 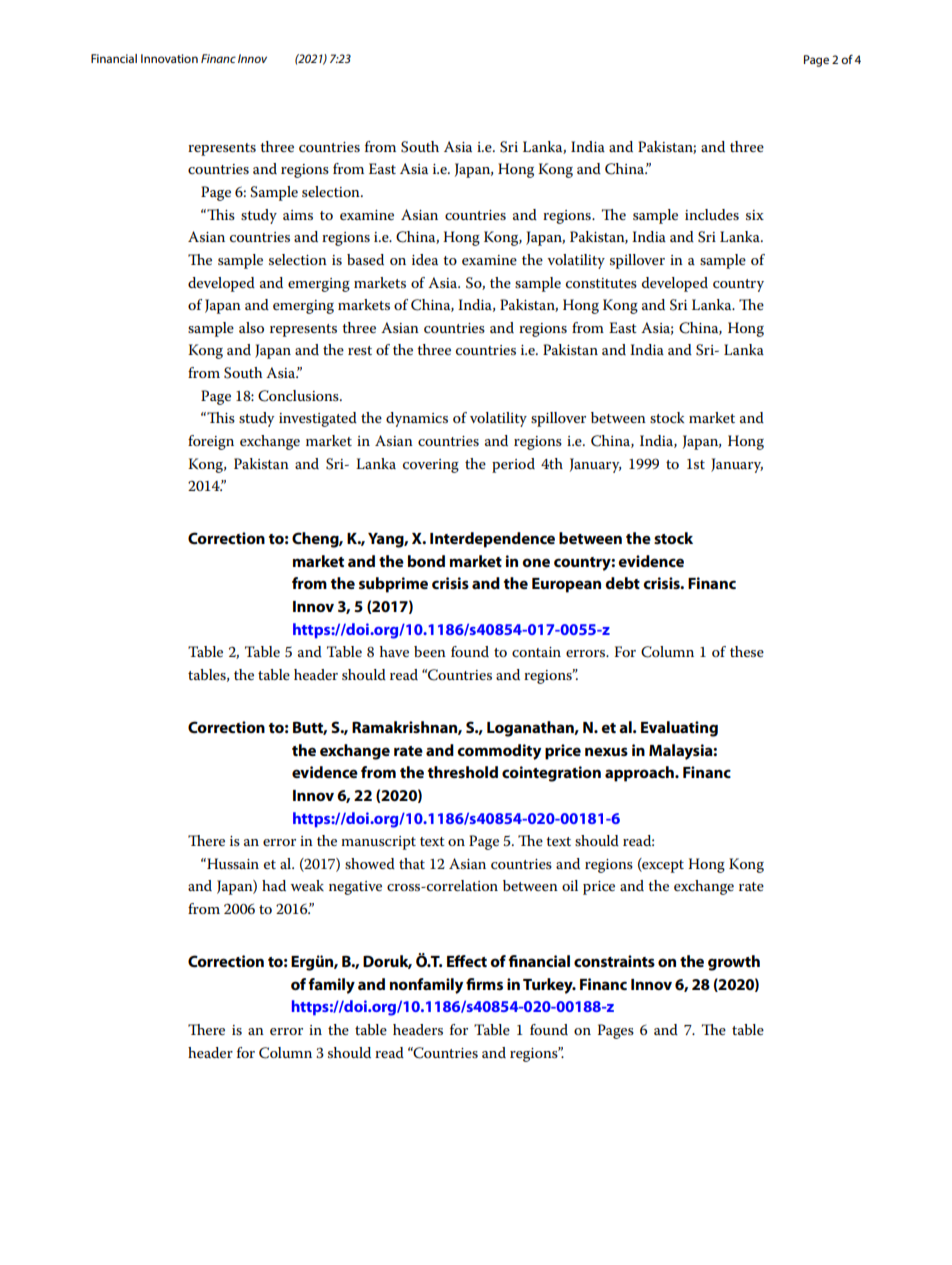 What do you see at coordinates (513, 465) in the screenshot?
I see `period` at bounding box center [513, 465].
